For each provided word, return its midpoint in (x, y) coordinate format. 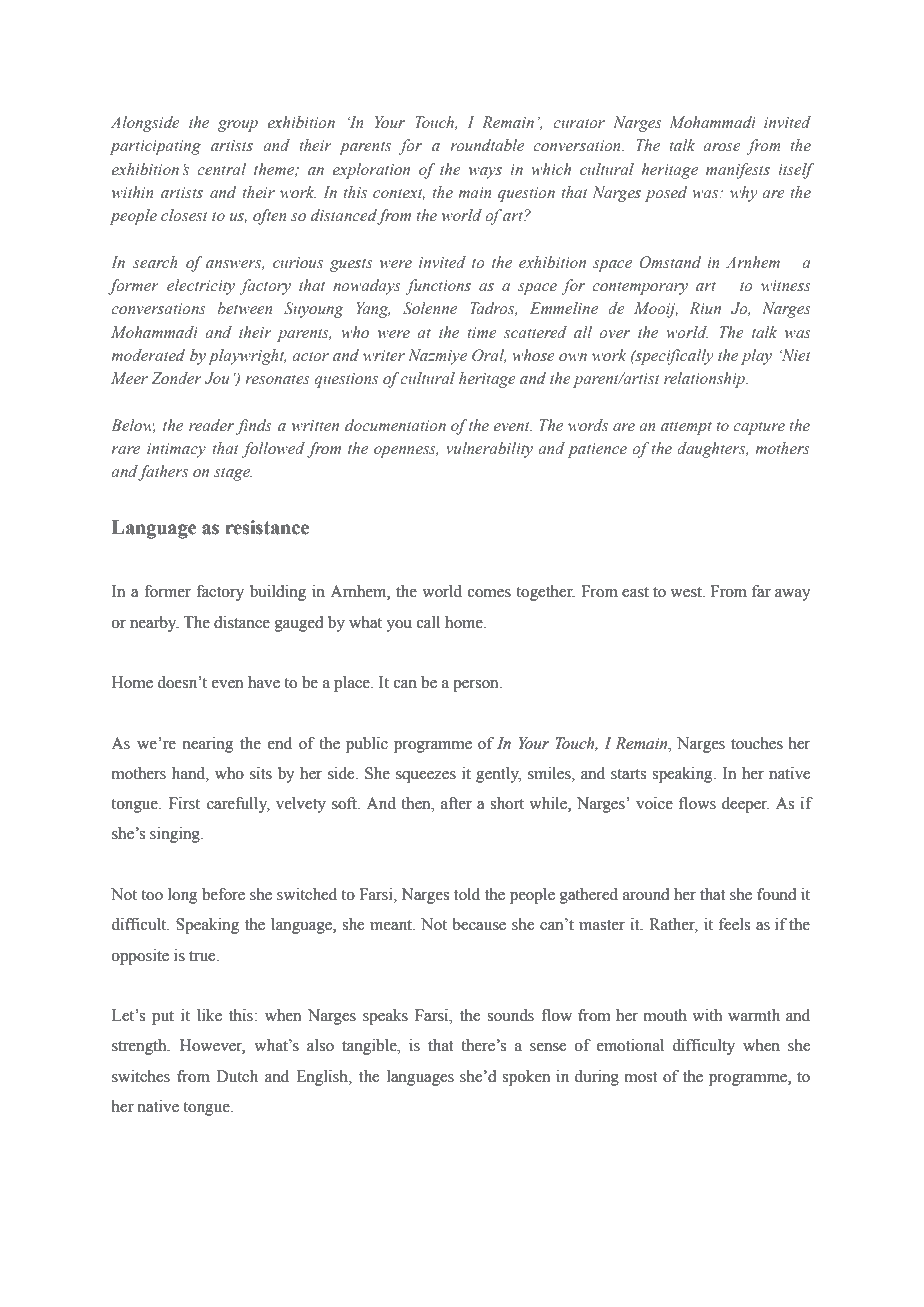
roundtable (487, 145)
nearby (154, 624)
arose (722, 147)
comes (489, 593)
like (209, 1015)
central (221, 169)
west (687, 592)
